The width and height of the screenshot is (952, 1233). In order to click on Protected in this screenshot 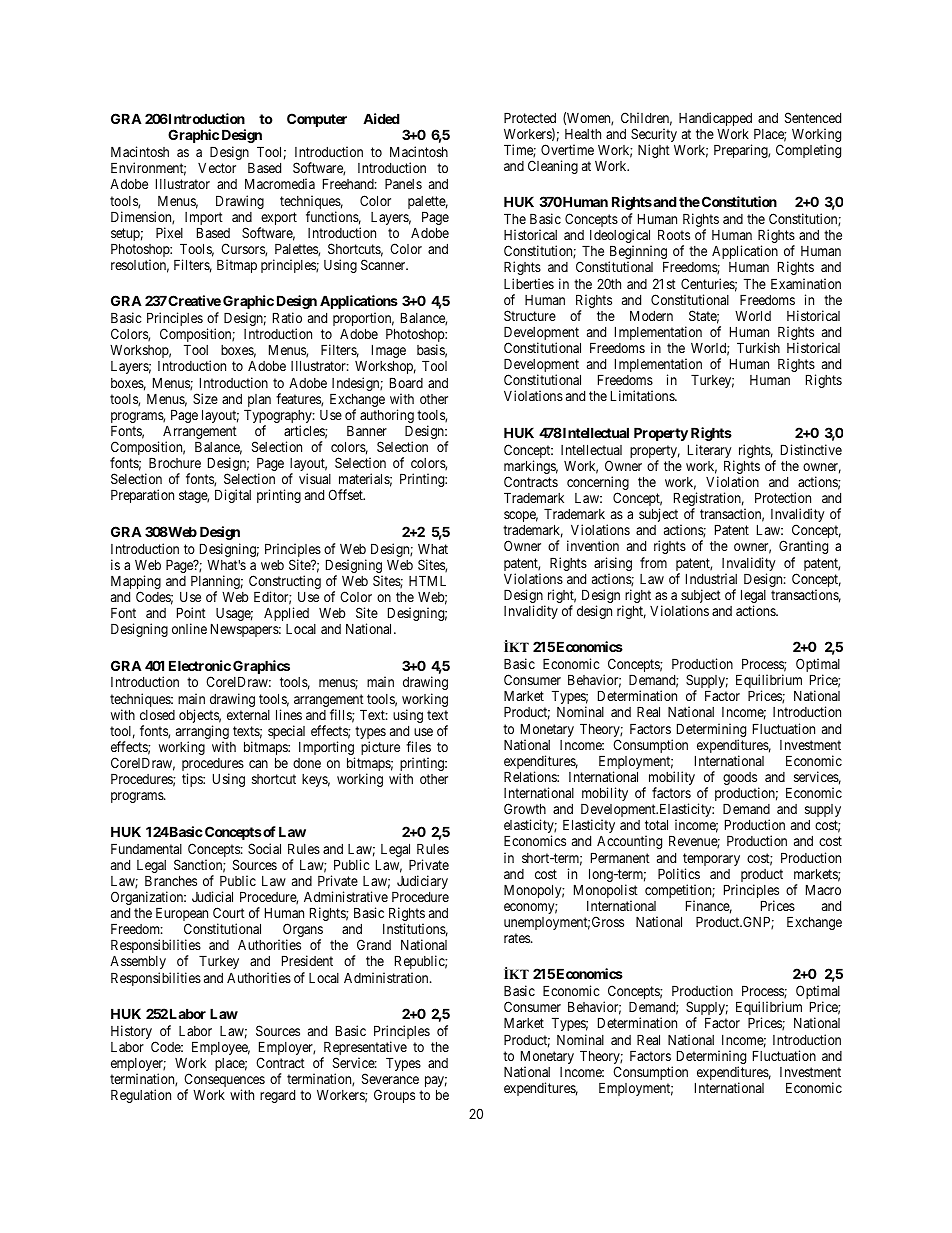, I will do `click(530, 117)`.
